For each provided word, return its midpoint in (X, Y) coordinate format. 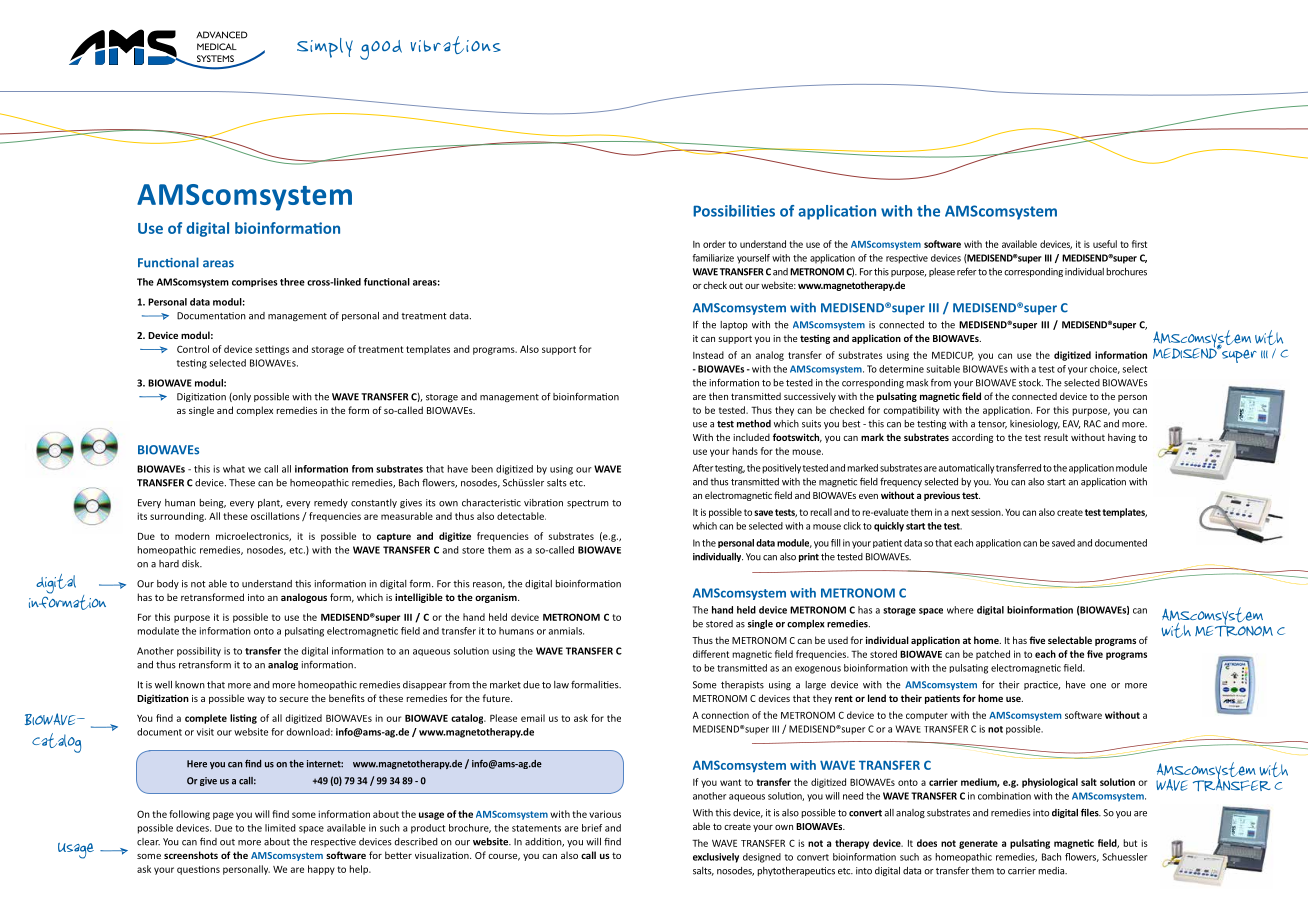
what (234, 469)
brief (592, 828)
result (1056, 437)
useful (1105, 244)
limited (280, 828)
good (381, 50)
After (703, 468)
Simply (325, 48)
